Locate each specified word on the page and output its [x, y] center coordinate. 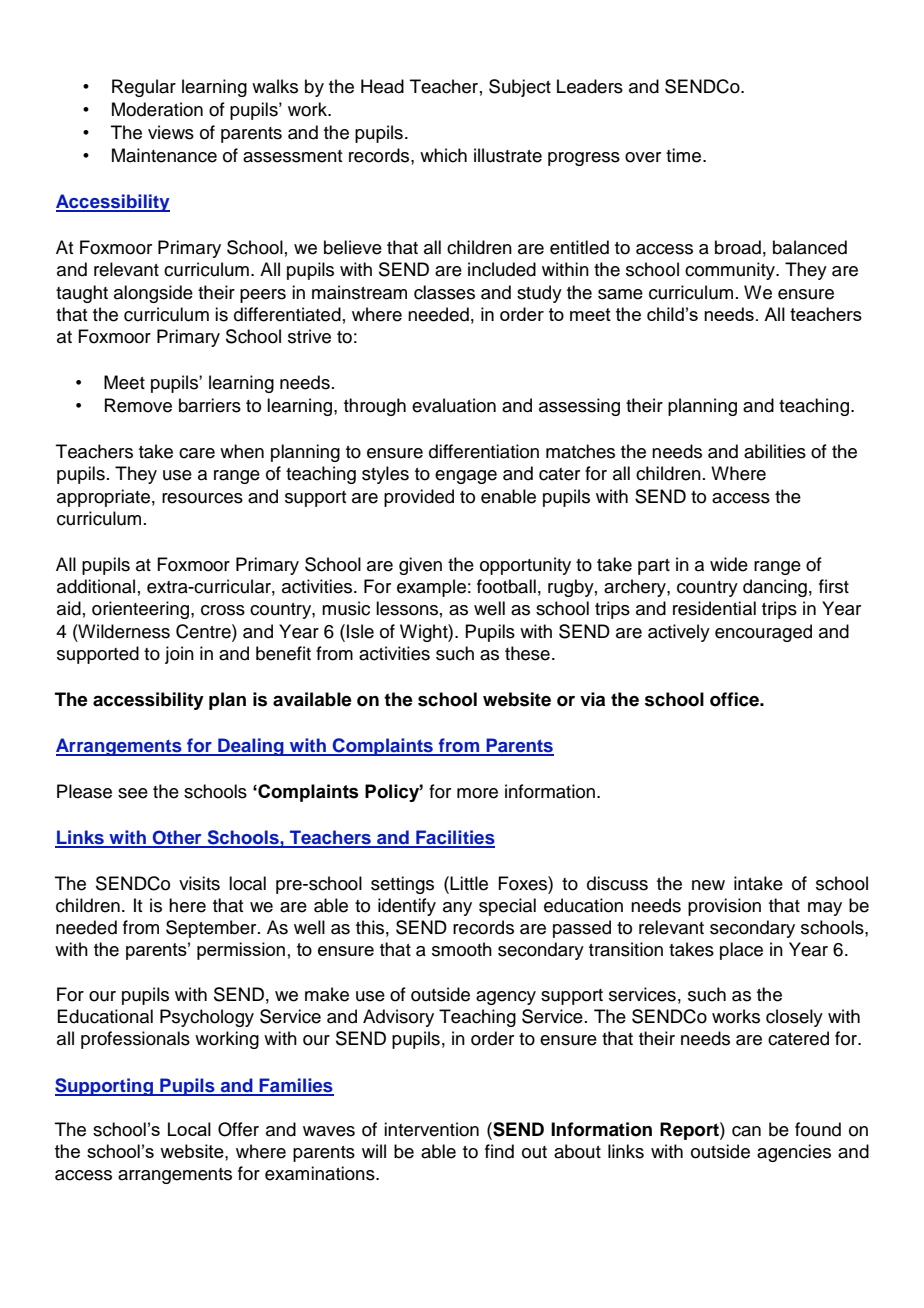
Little [469, 883]
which [443, 155]
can [746, 1131]
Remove [138, 405]
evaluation [454, 405]
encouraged [763, 633]
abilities [775, 451]
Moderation [157, 109]
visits [199, 883]
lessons [407, 608]
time [685, 155]
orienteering [142, 610]
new [708, 885]
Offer [238, 1129]
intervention [431, 1129]
